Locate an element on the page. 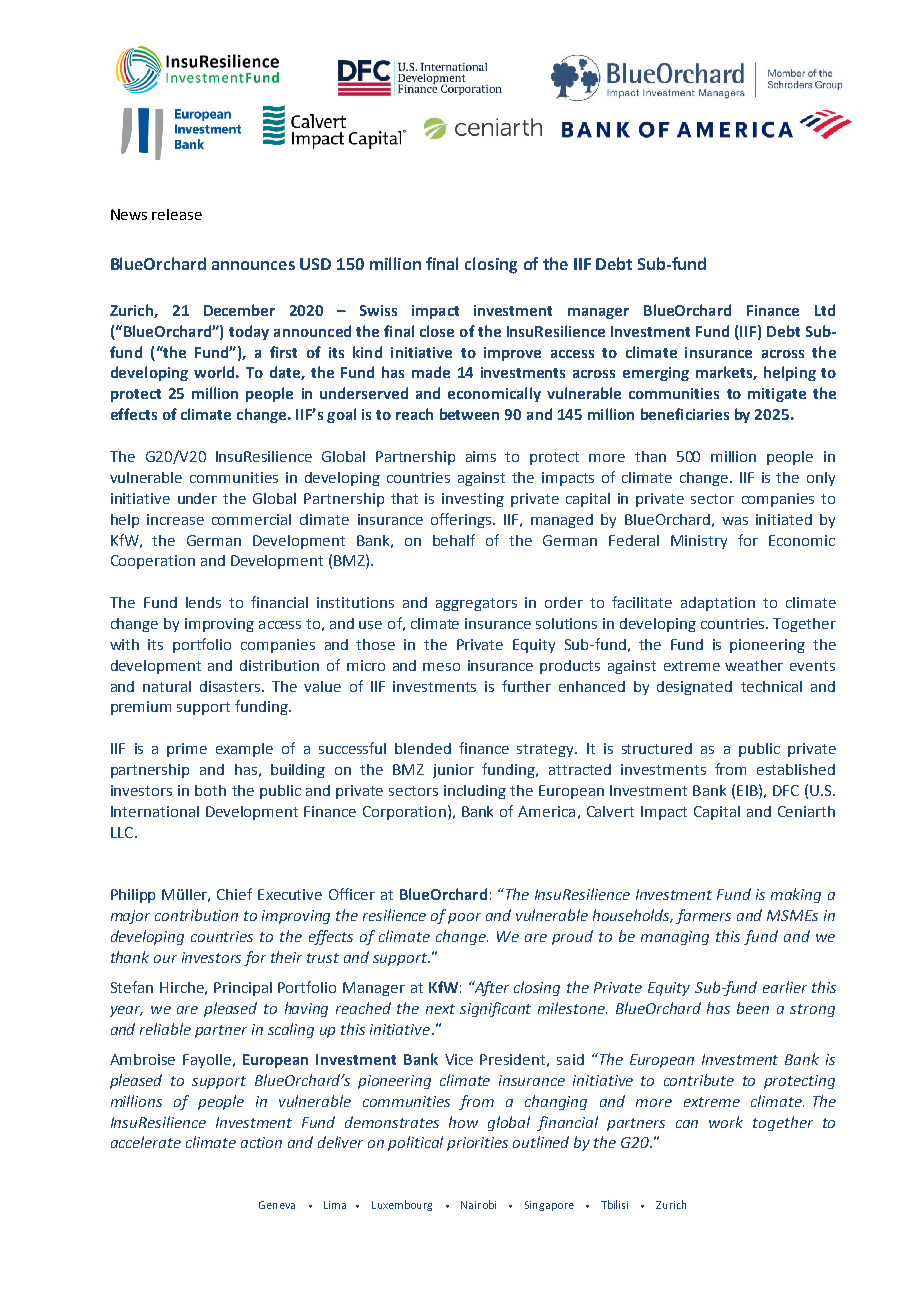 This document has width=924, height=1308. Ltd is located at coordinates (825, 310).
